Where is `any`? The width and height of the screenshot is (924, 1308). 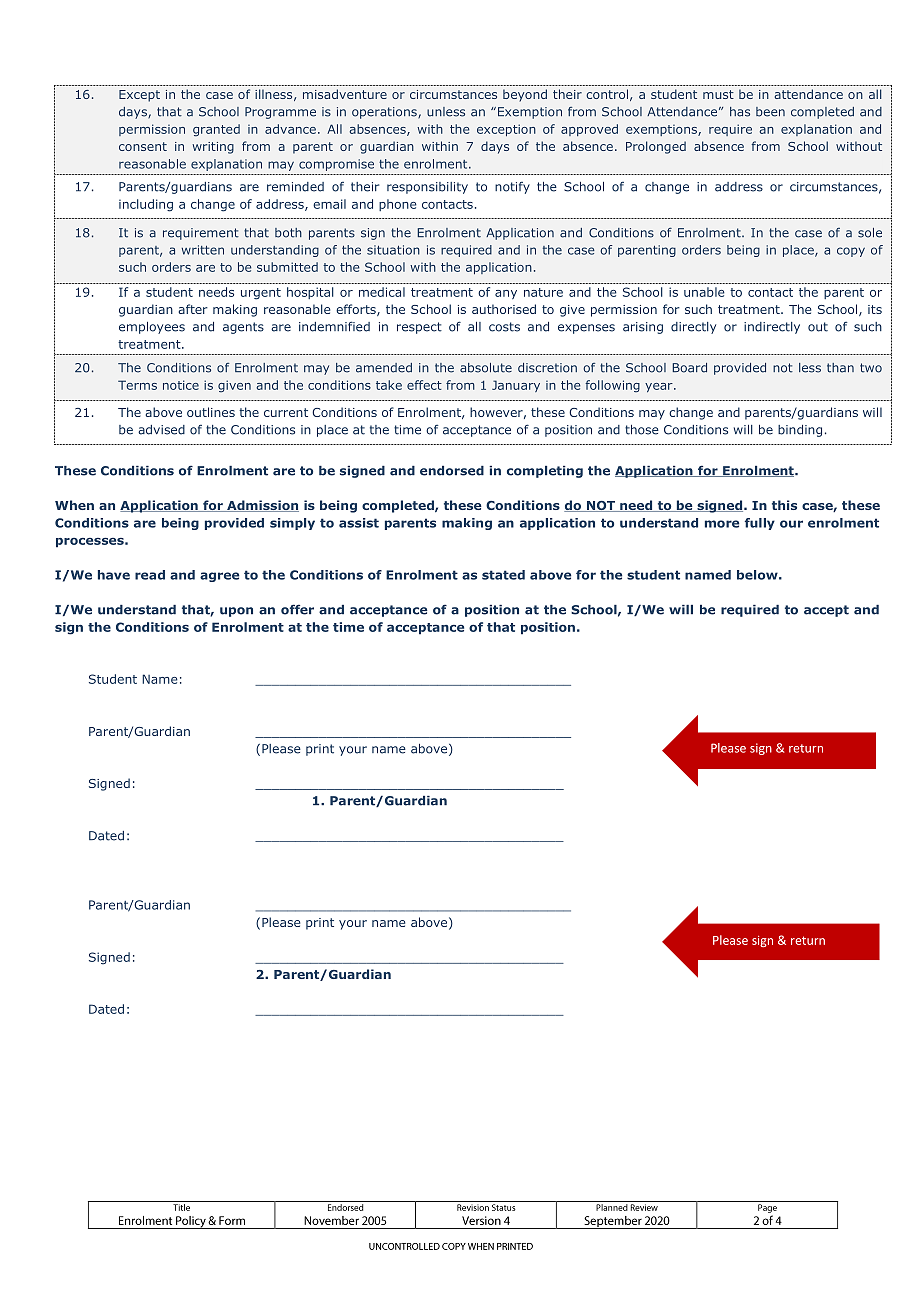 any is located at coordinates (506, 294).
